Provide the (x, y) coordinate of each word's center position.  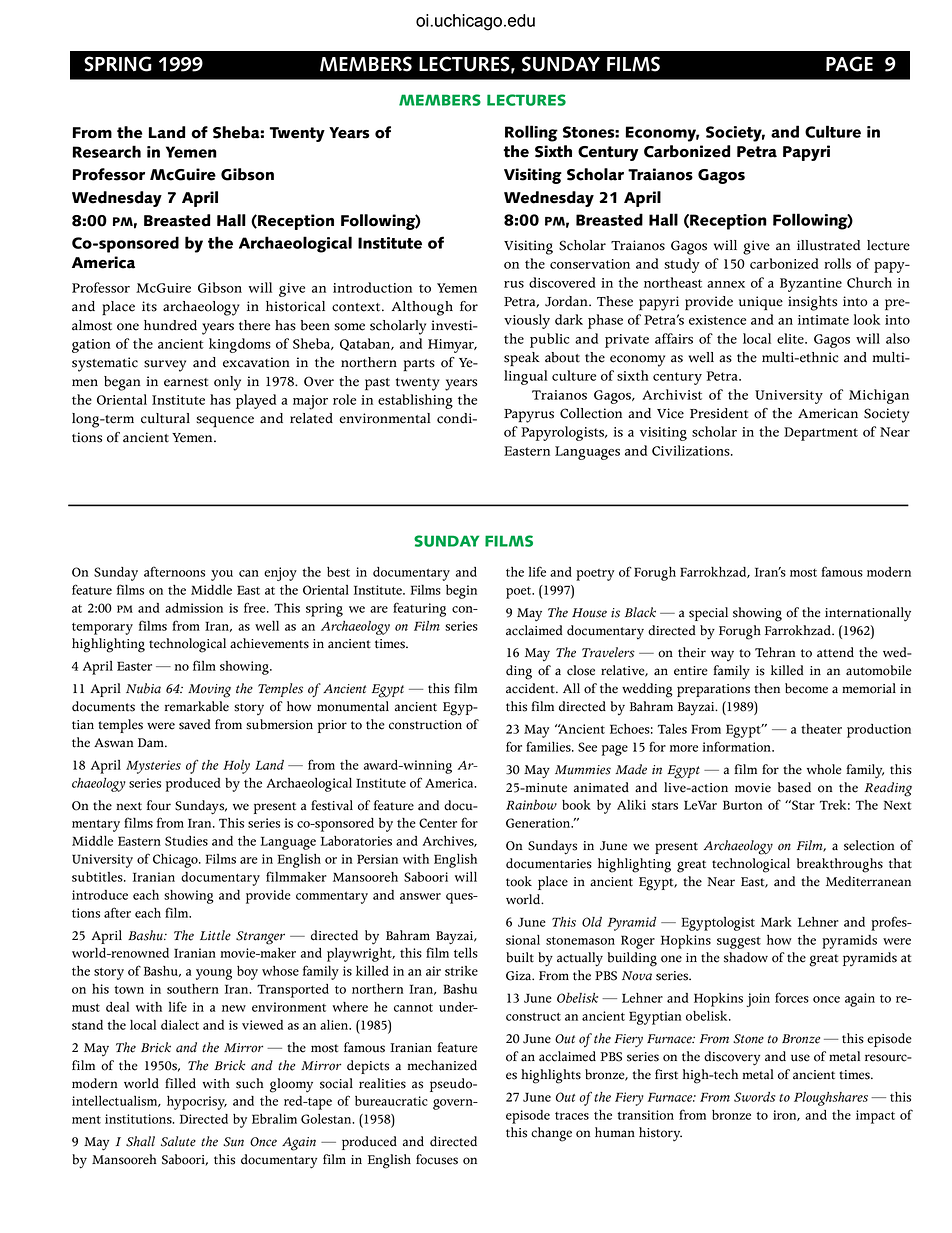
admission (194, 608)
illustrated (828, 245)
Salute (178, 1141)
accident (531, 688)
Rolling (531, 133)
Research (106, 151)
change (551, 1134)
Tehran (775, 652)
